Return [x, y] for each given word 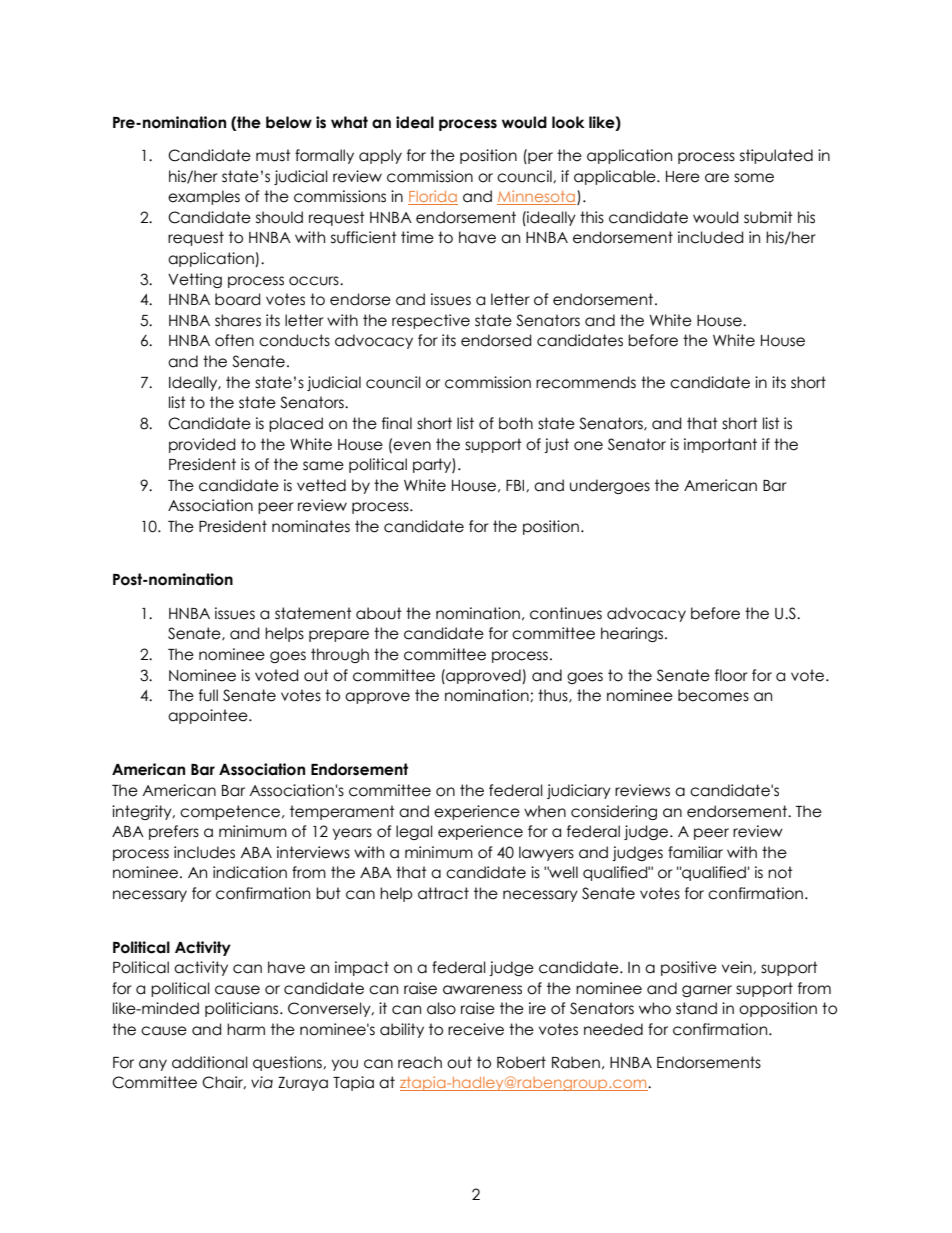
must [273, 155]
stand [696, 1008]
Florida [433, 197]
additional [210, 1062]
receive [476, 1029]
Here [683, 177]
